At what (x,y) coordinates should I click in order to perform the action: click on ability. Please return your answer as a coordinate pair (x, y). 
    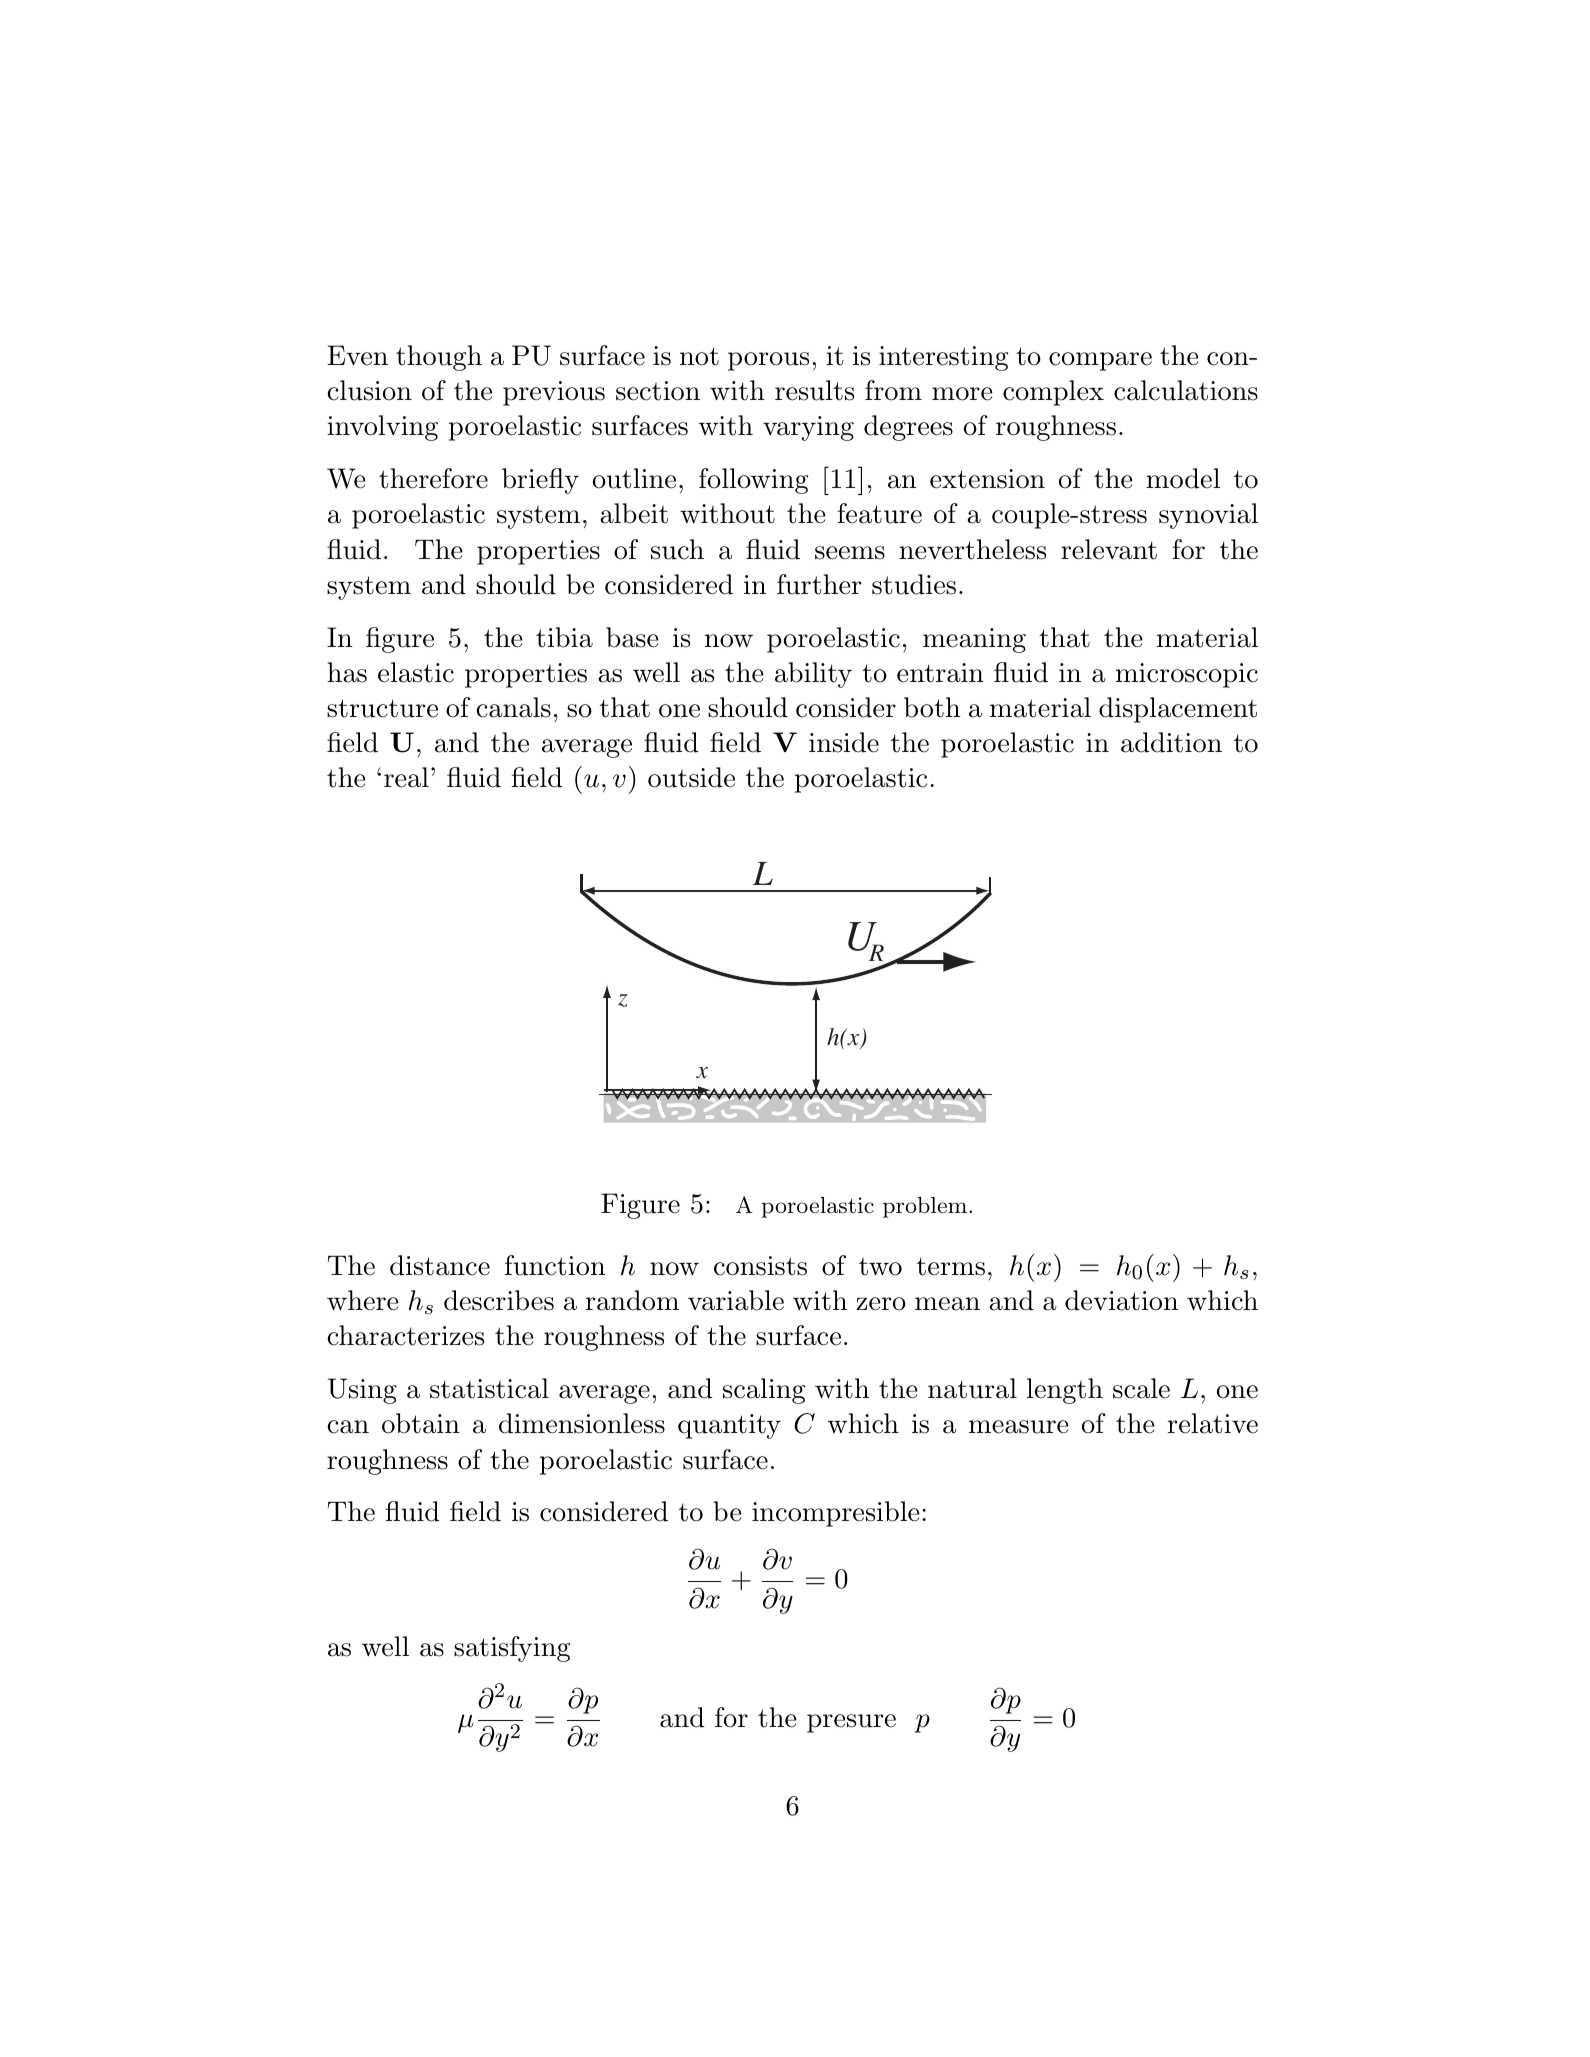
    Looking at the image, I should click on (813, 675).
